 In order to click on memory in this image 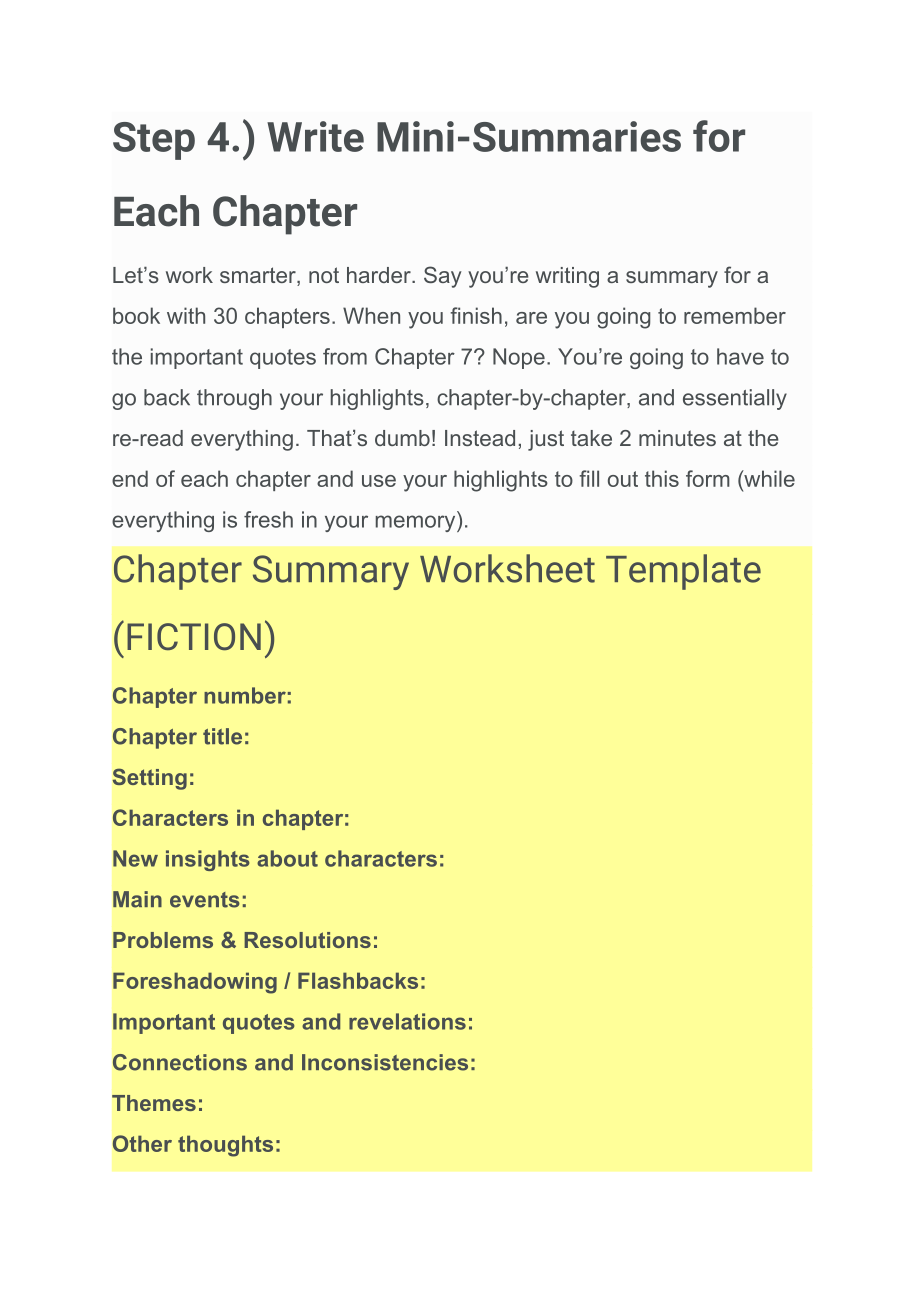, I will do `click(417, 523)`.
